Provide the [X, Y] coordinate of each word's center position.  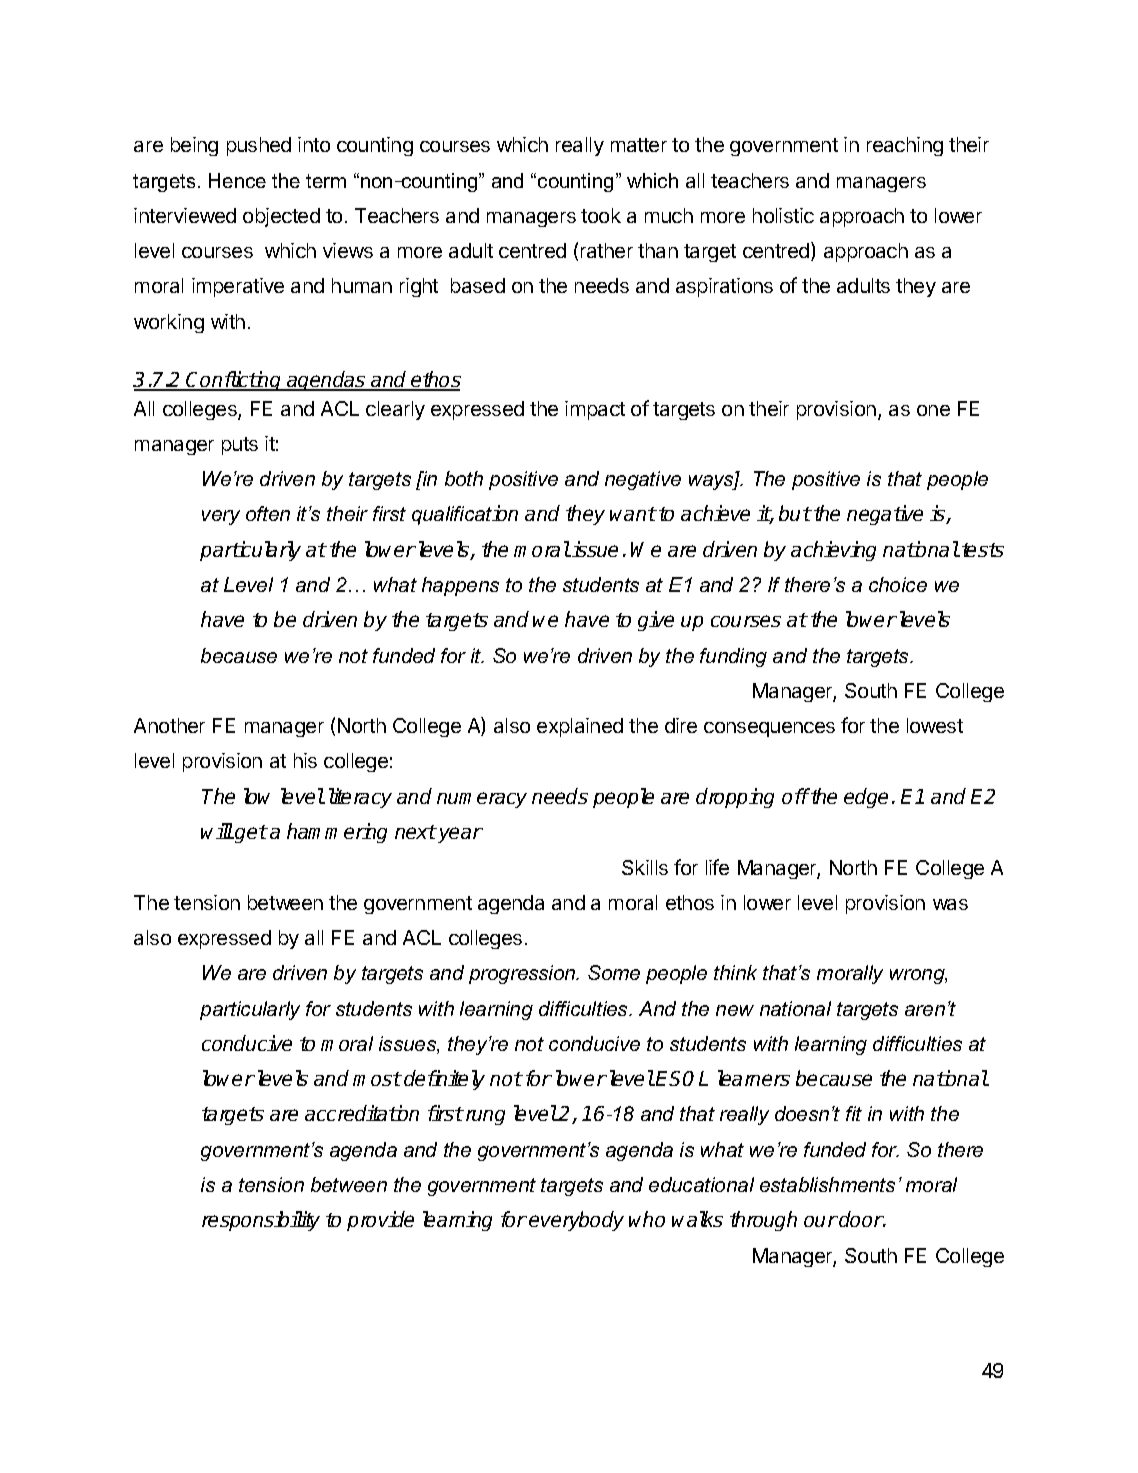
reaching [905, 146]
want [633, 514]
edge [866, 798]
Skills [645, 867]
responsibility [261, 1221]
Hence [237, 180]
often [268, 513]
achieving [833, 551]
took [601, 215]
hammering [337, 833]
